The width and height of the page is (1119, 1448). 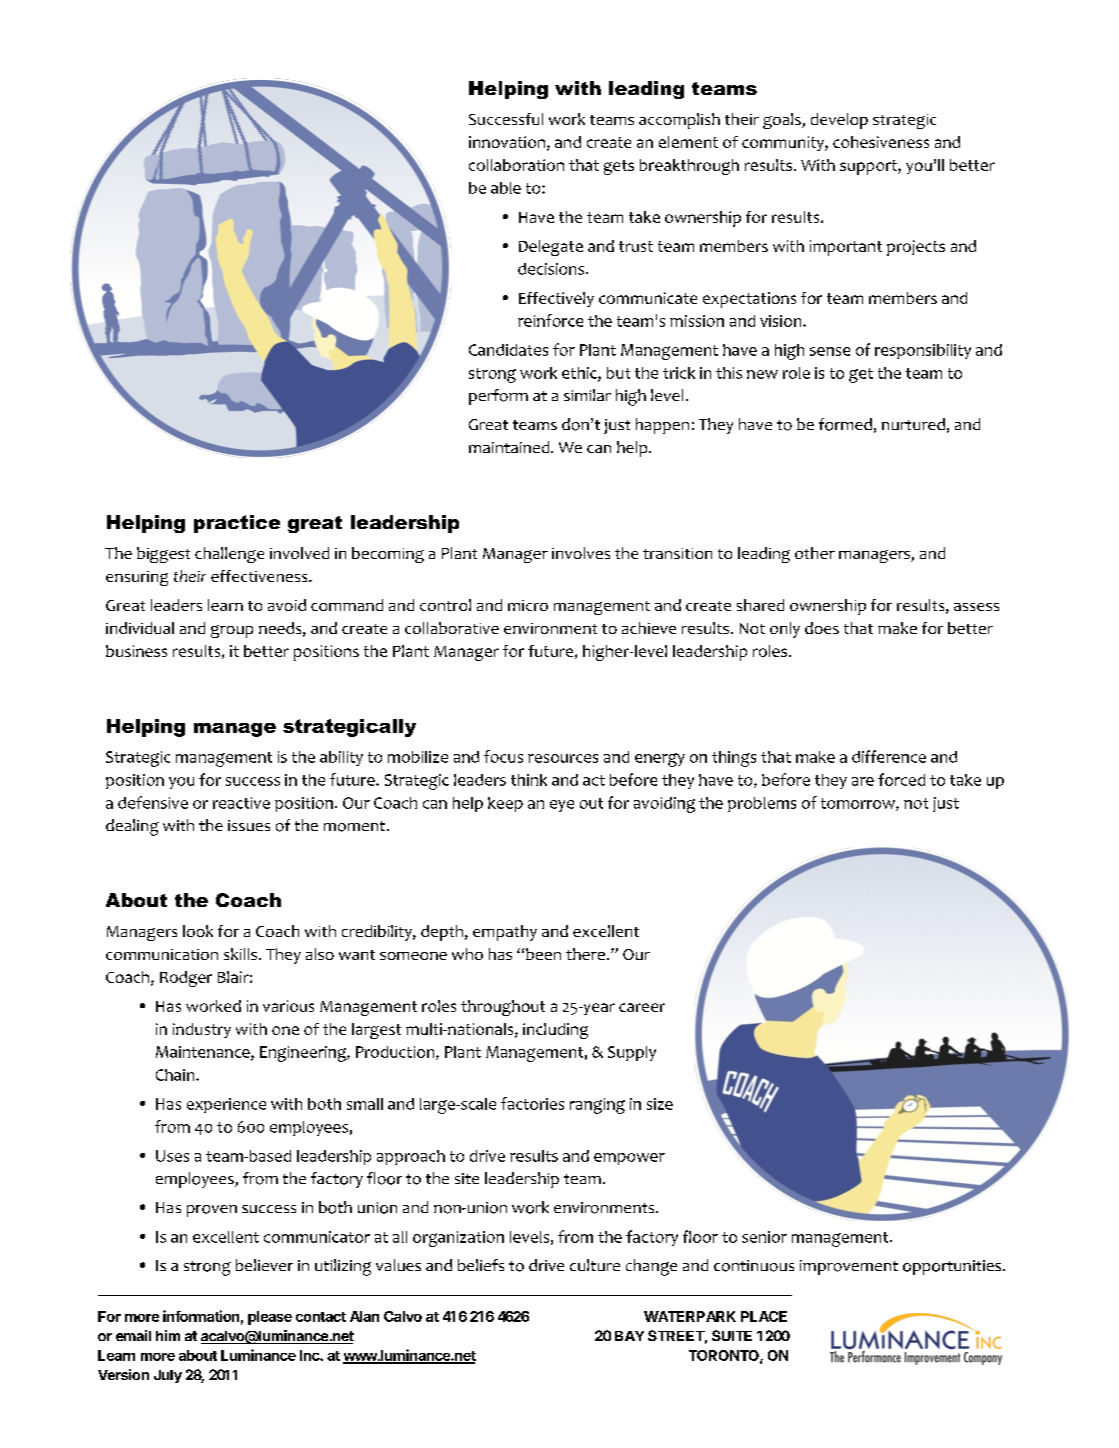 I want to click on difference, so click(x=889, y=756).
